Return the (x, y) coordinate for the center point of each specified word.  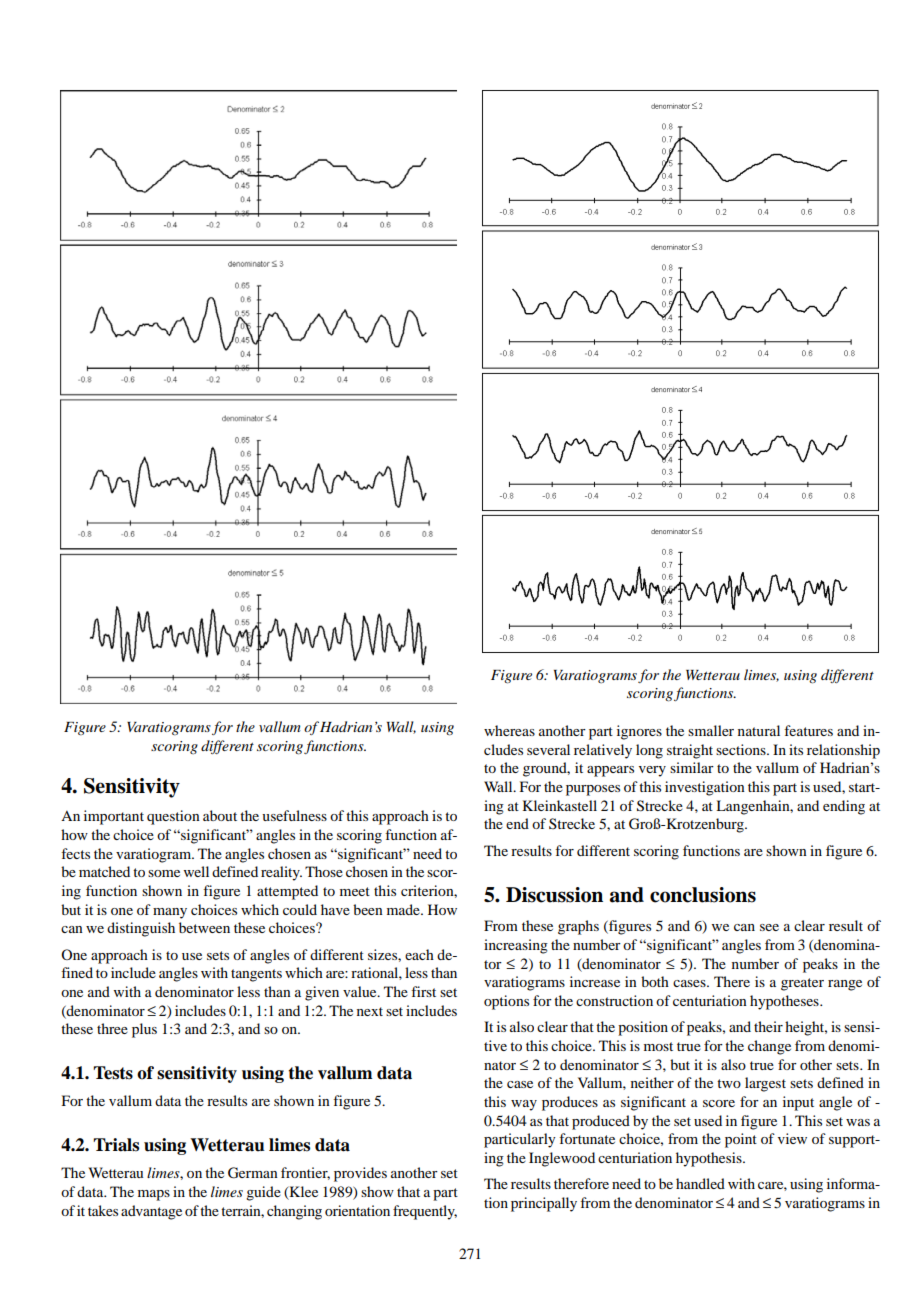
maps (154, 1195)
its (796, 749)
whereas (509, 730)
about (220, 815)
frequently (425, 1212)
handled (700, 1183)
